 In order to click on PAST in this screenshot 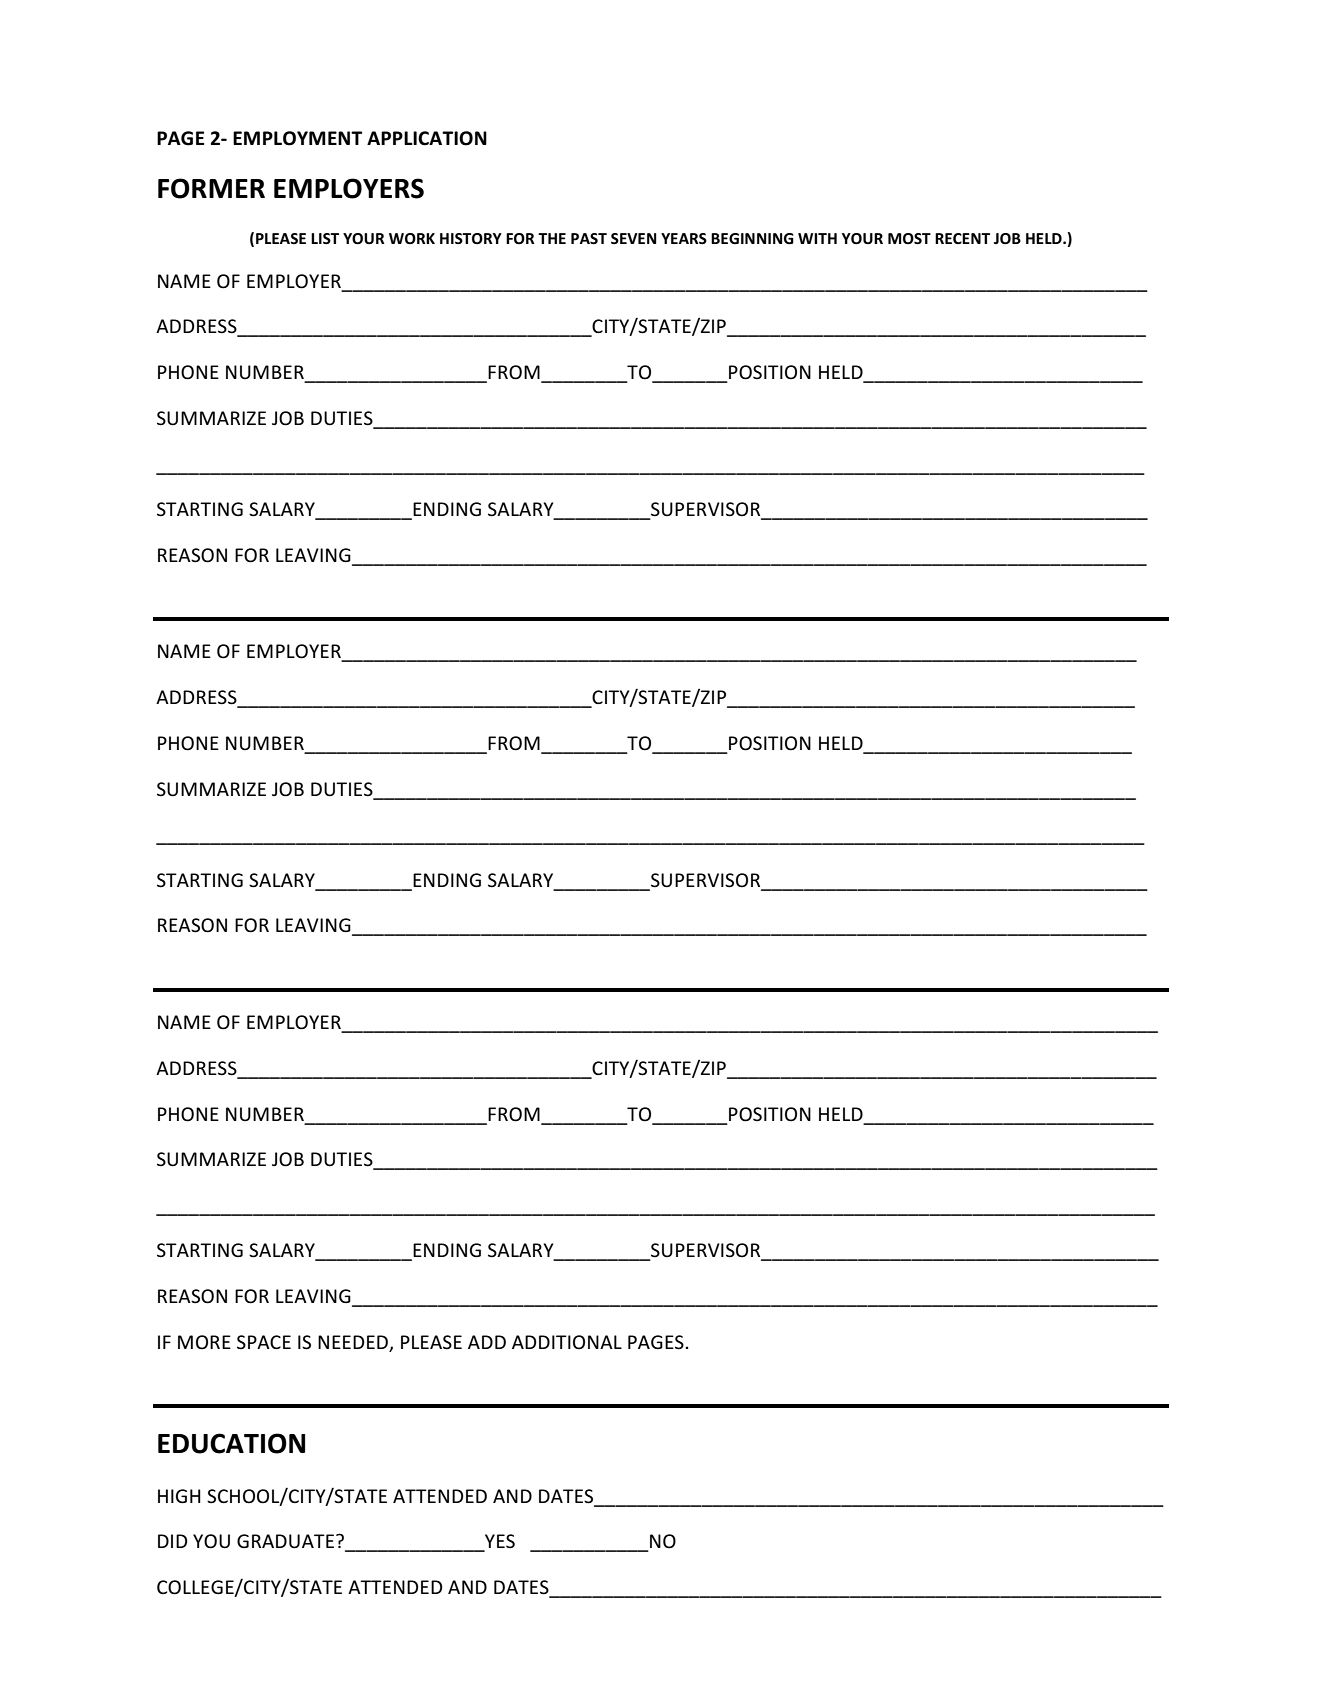, I will do `click(589, 239)`.
